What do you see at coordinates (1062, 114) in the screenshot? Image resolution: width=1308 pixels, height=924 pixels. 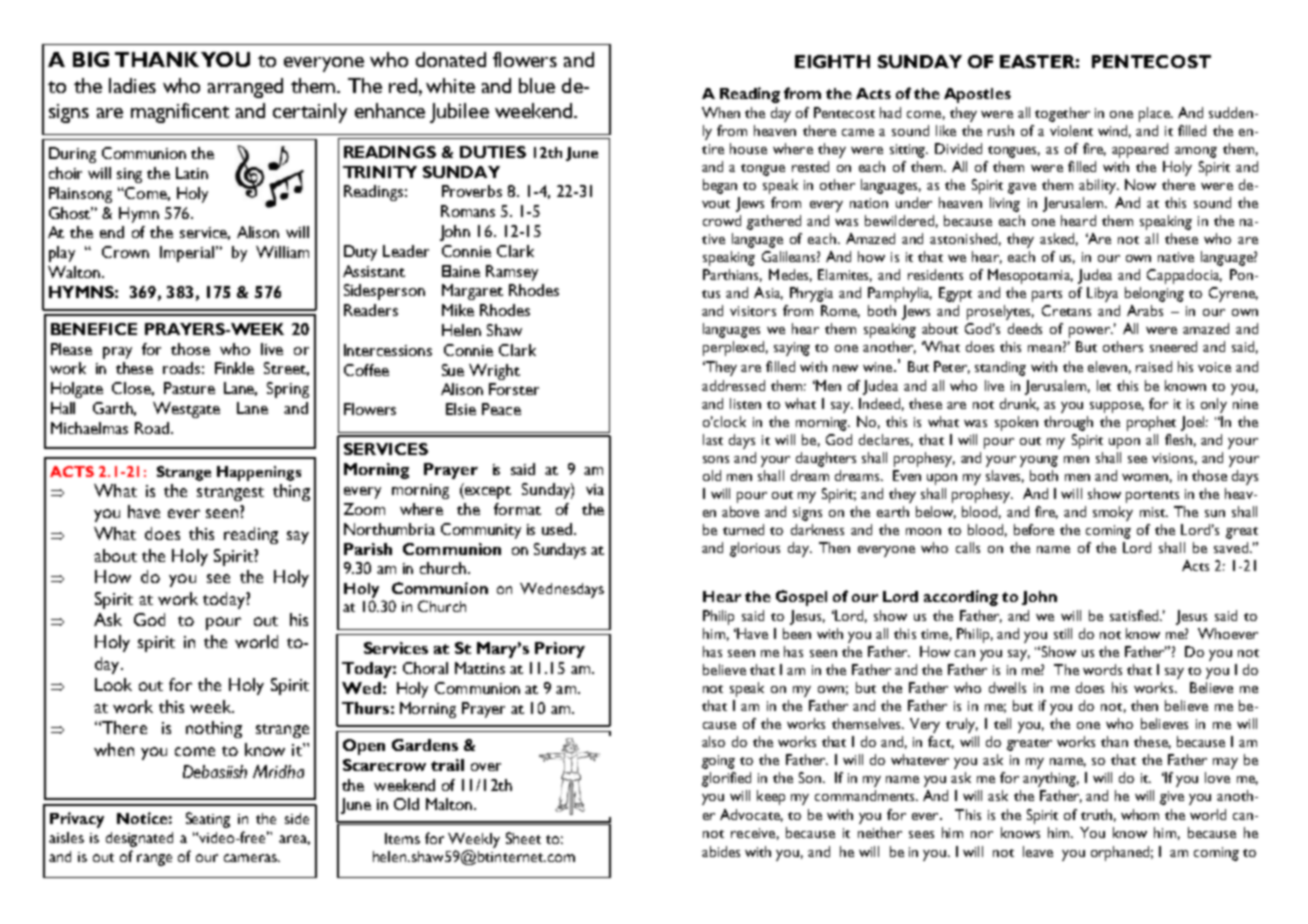 I see `together` at bounding box center [1062, 114].
